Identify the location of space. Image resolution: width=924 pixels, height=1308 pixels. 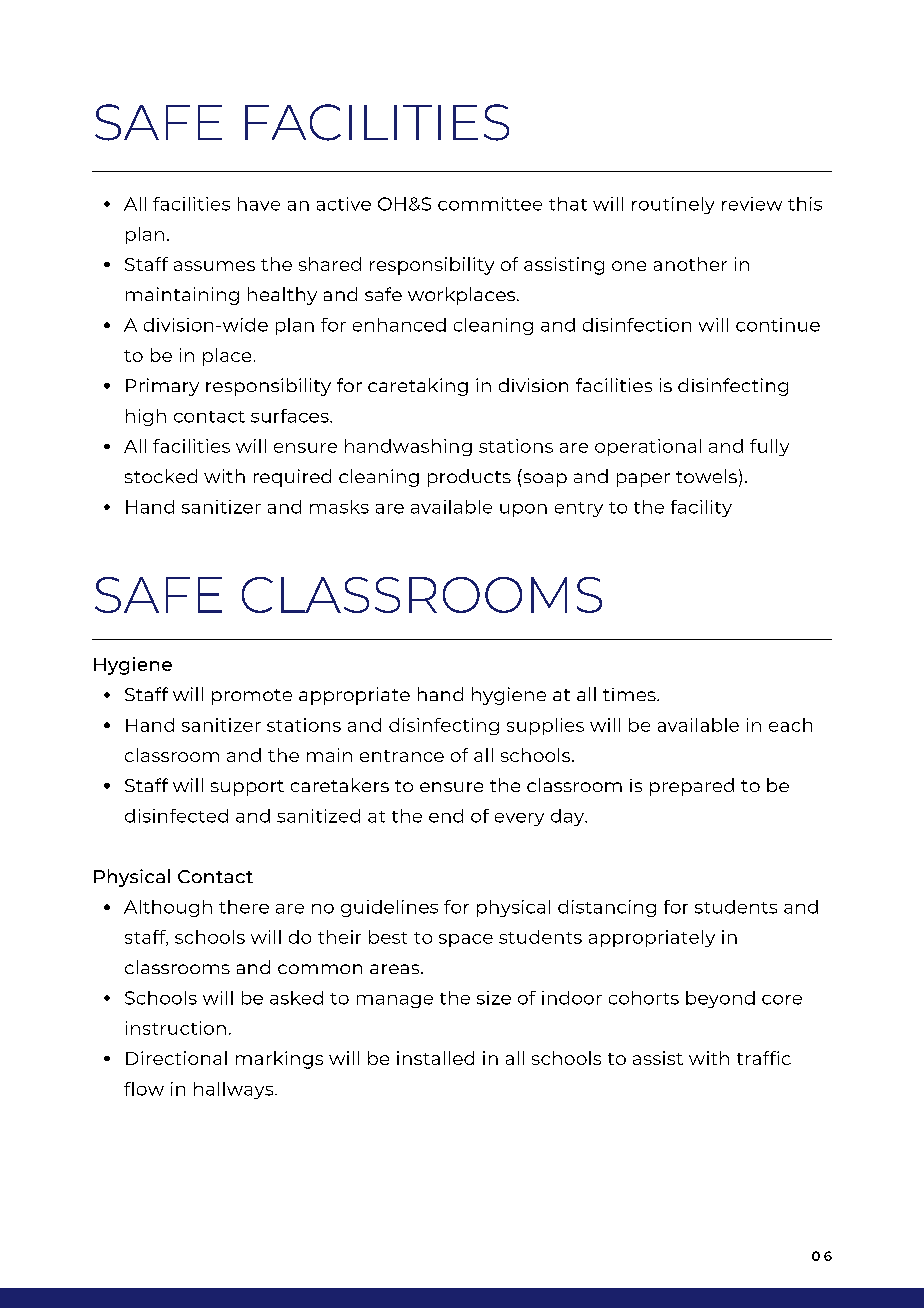
(466, 940).
